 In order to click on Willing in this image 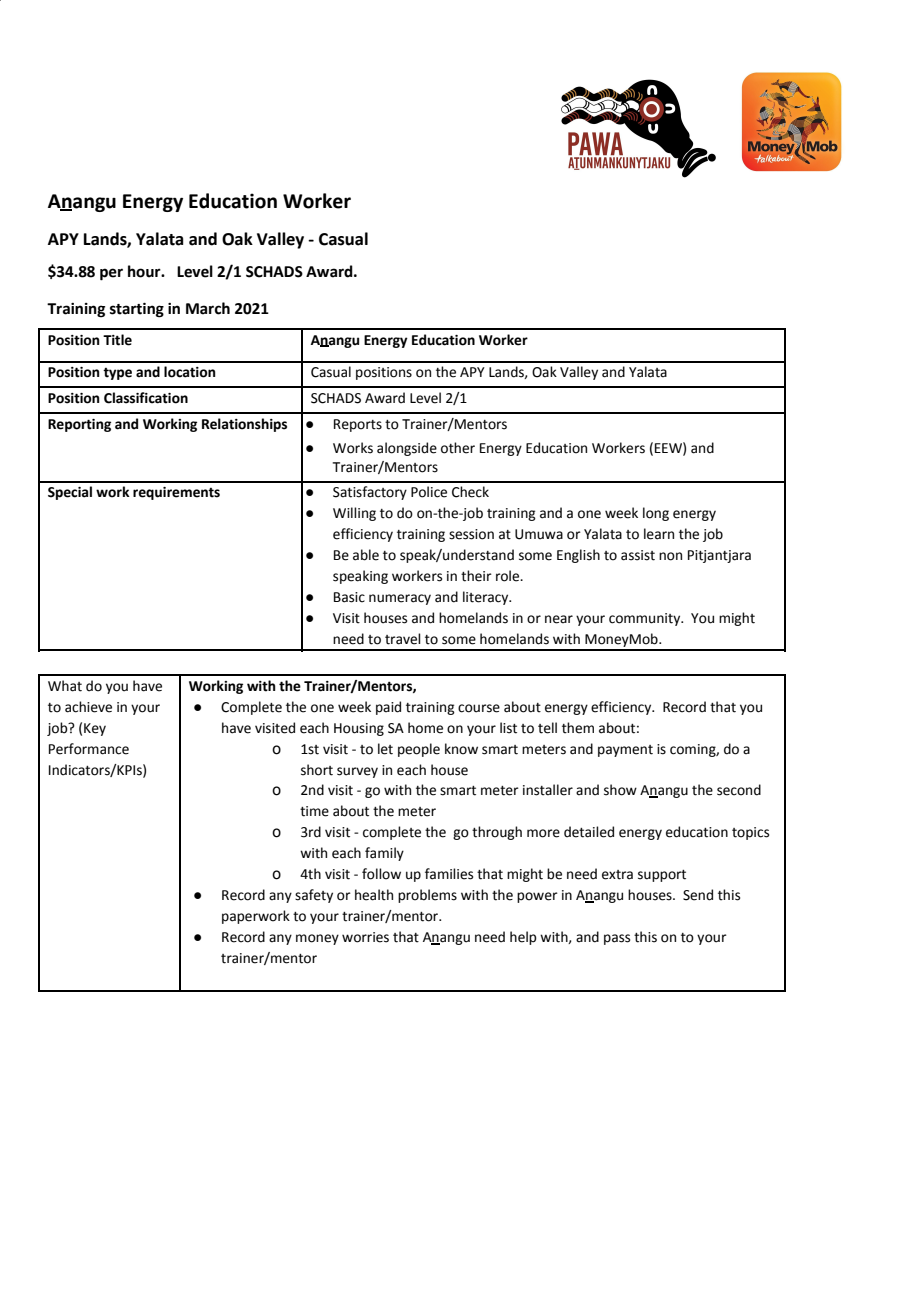, I will do `click(354, 514)`.
